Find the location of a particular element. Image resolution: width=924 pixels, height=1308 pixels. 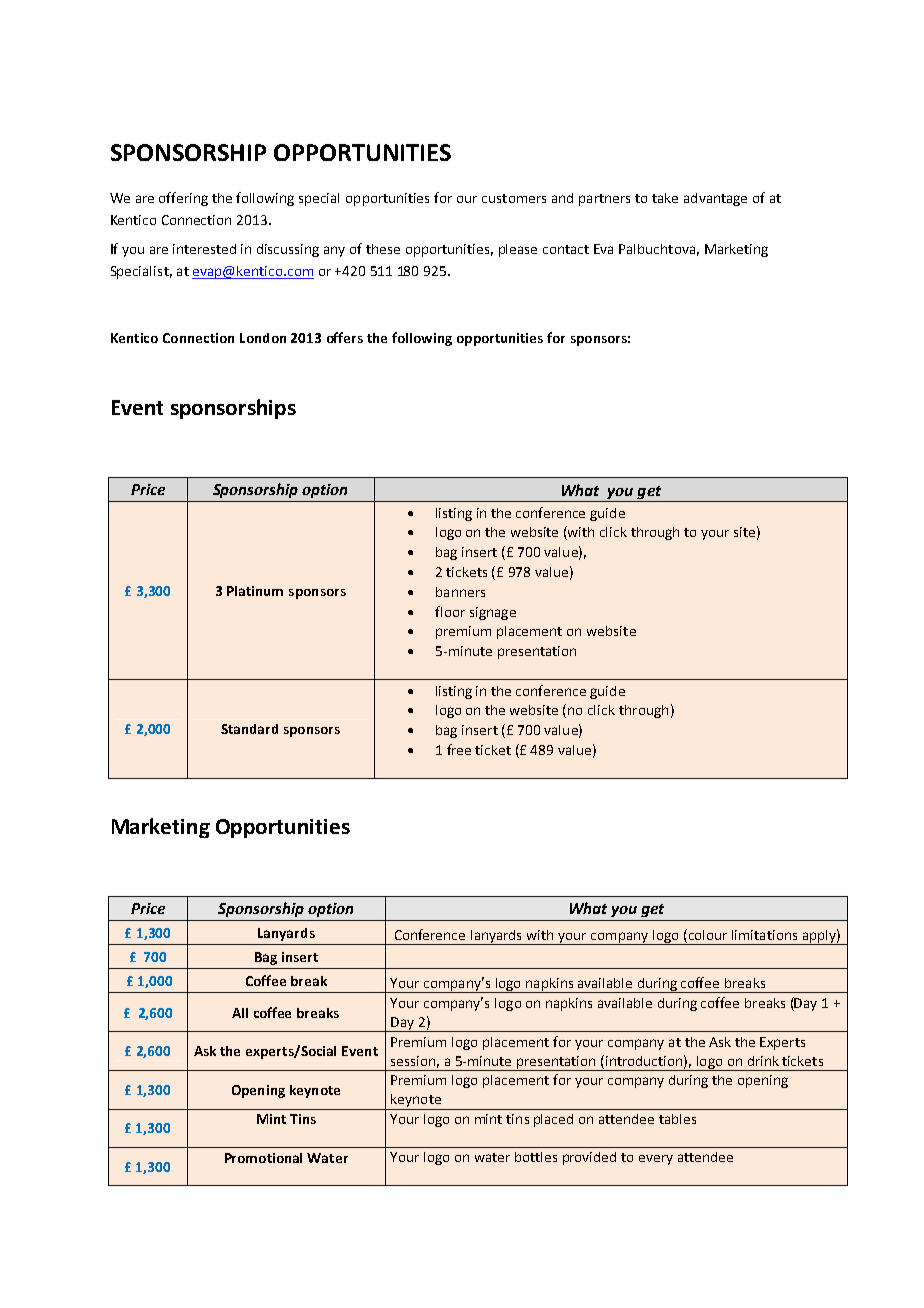

Standard is located at coordinates (249, 729).
